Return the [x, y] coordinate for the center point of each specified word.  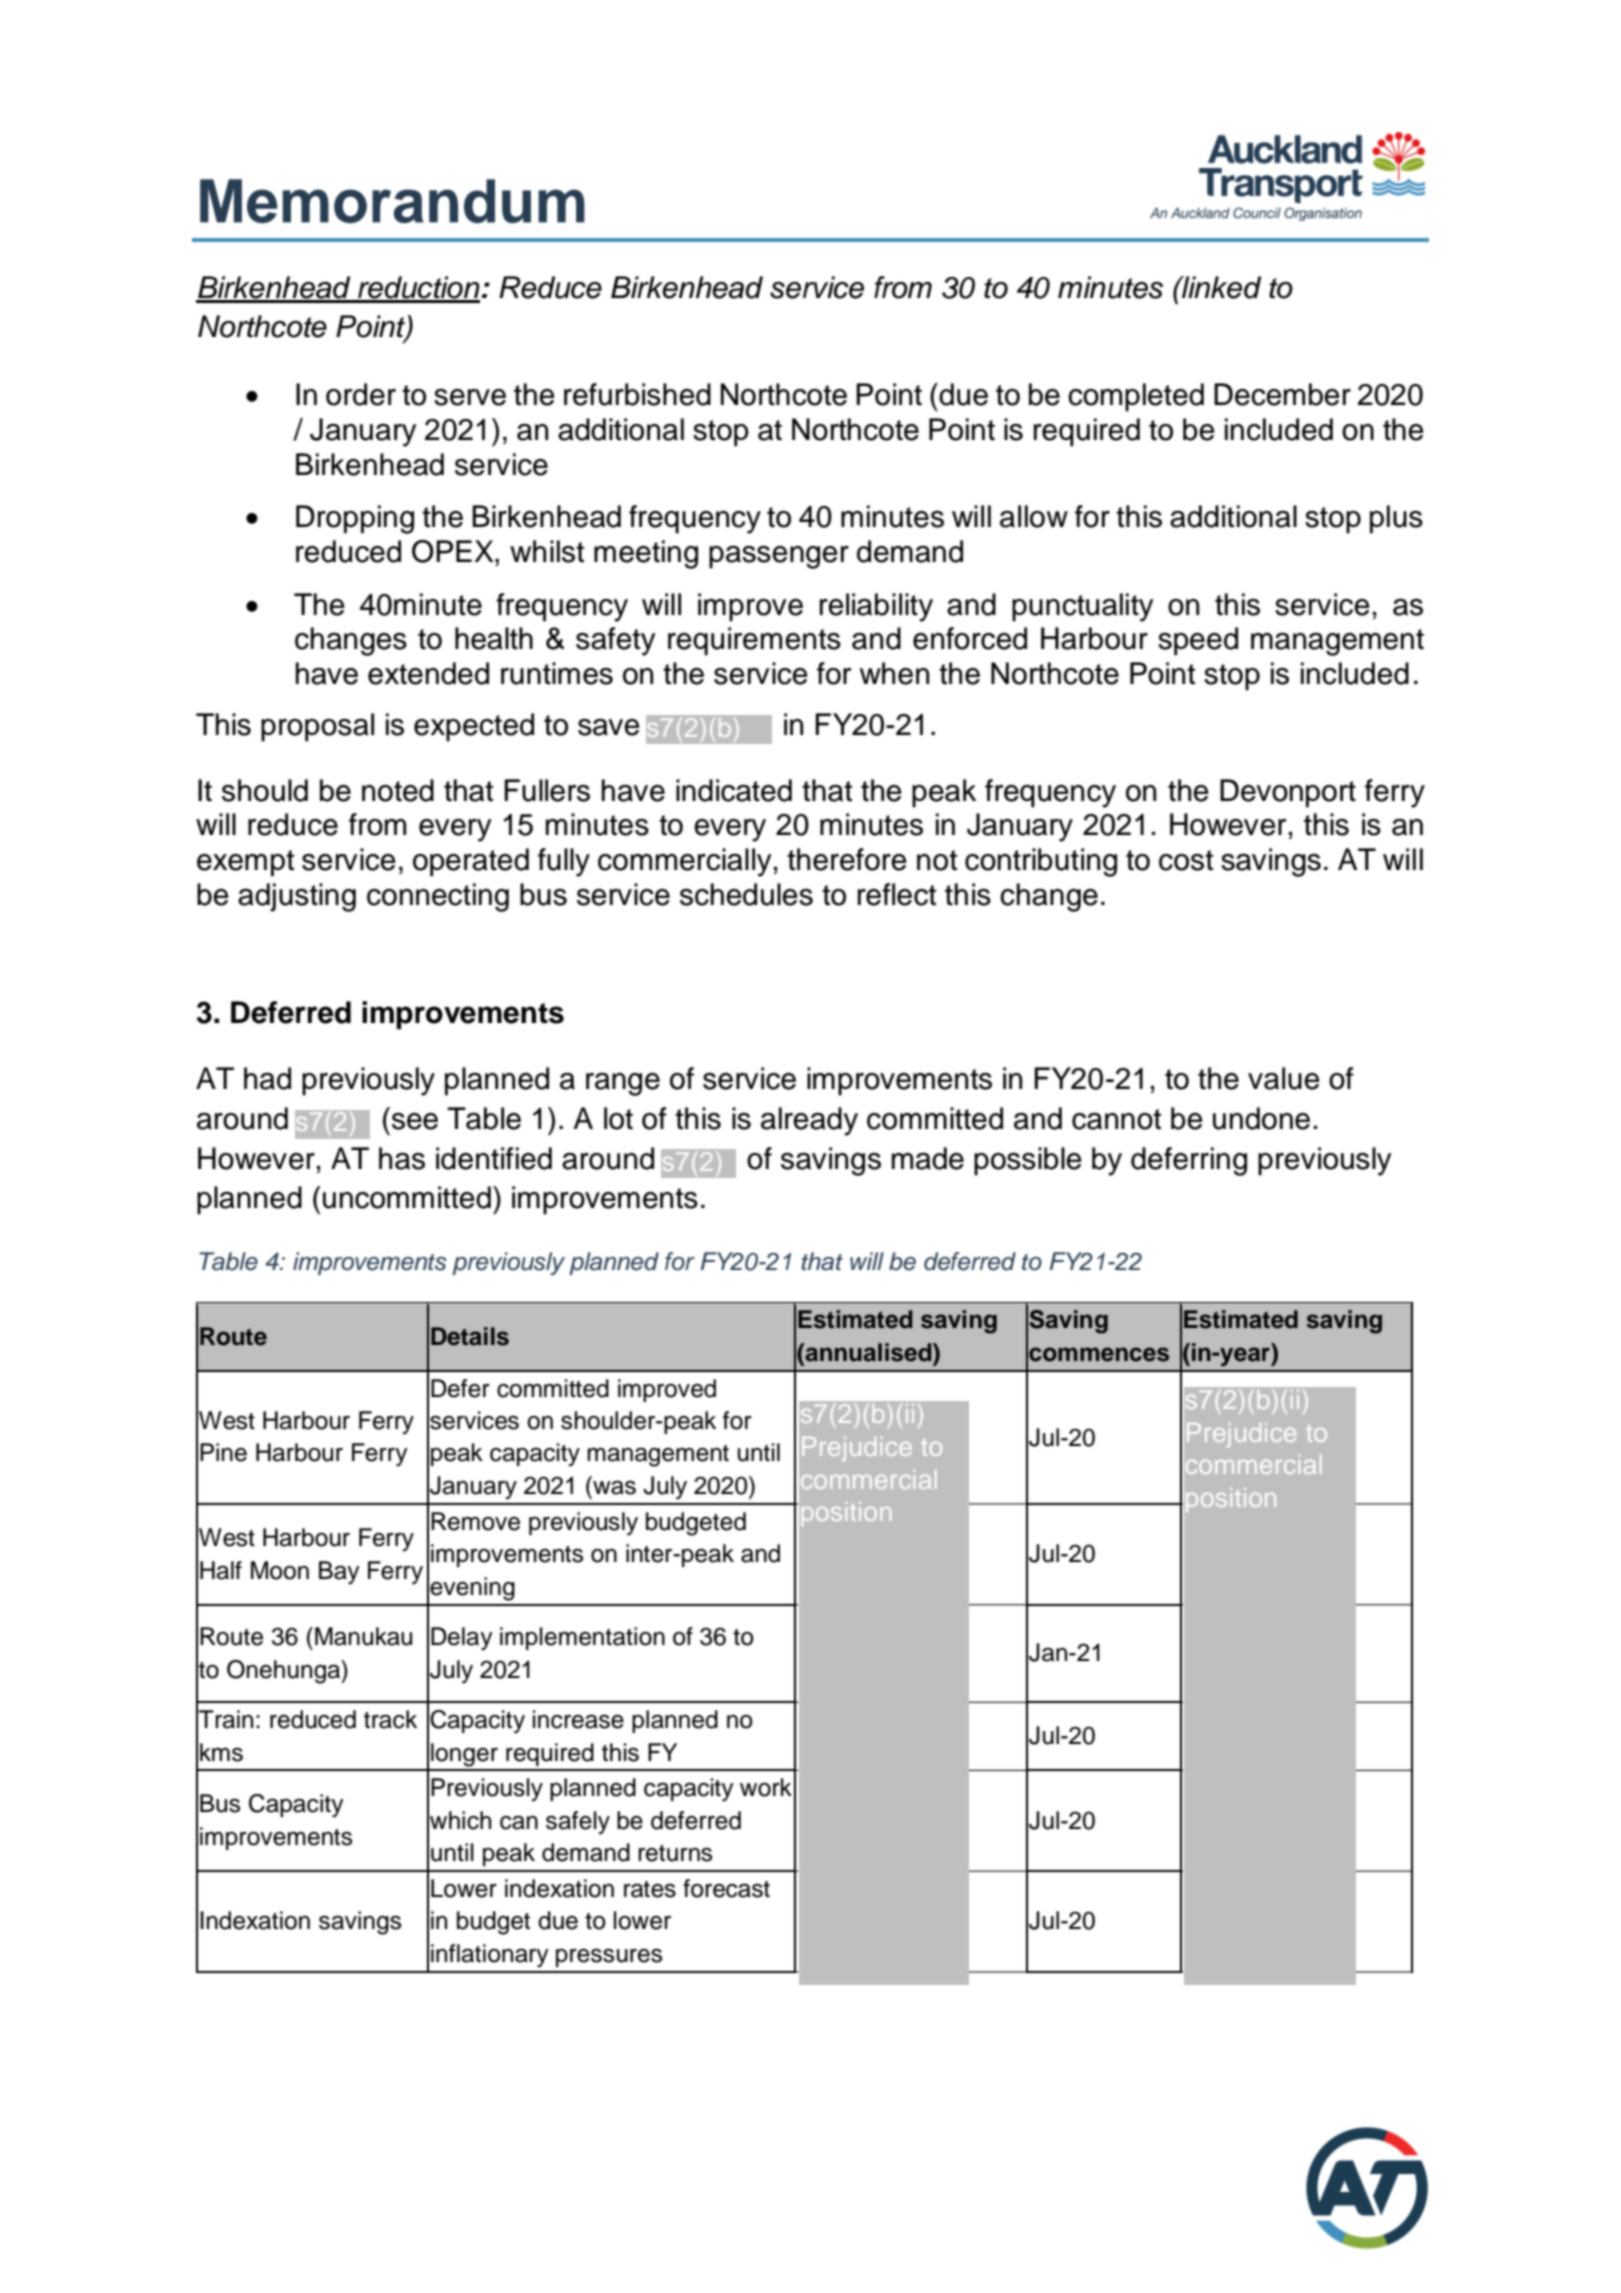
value [1284, 1078]
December [1282, 394]
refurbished [637, 394]
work [766, 1787]
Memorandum [392, 201]
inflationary [490, 1956]
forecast [726, 1888]
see [415, 1121]
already [809, 1121]
